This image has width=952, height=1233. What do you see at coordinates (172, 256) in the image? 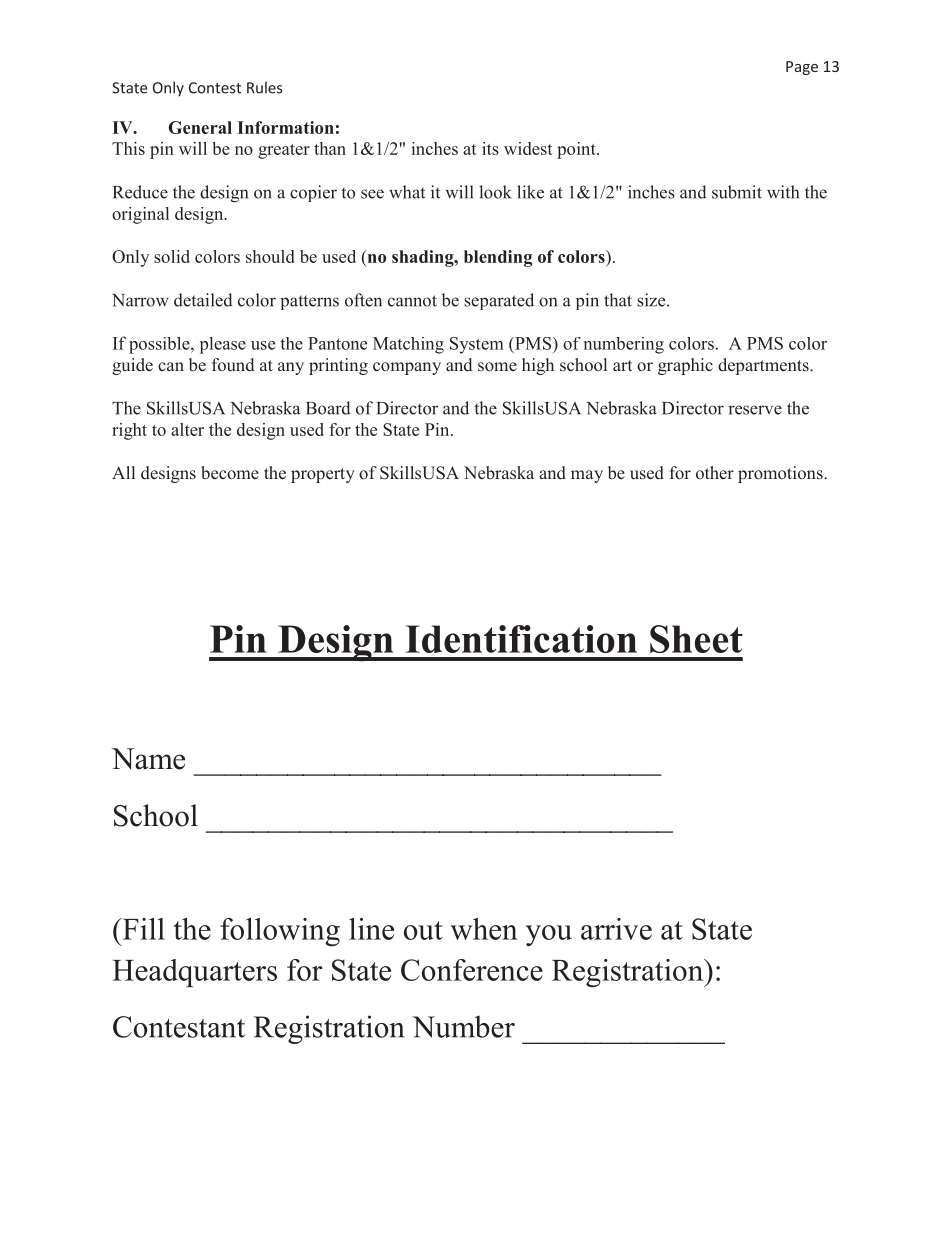
I see `solid` at bounding box center [172, 256].
